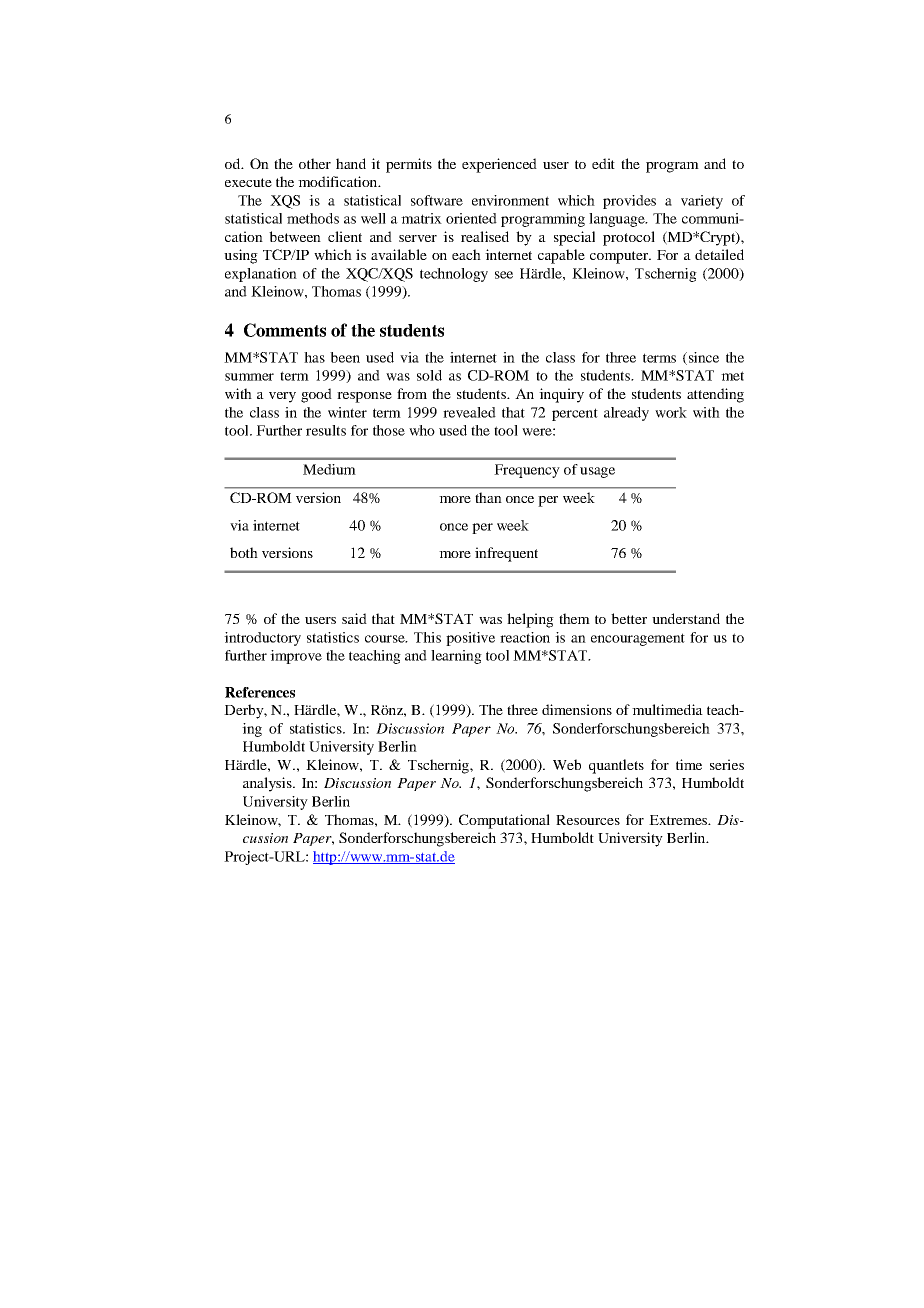  What do you see at coordinates (597, 472) in the document?
I see `usage` at bounding box center [597, 472].
